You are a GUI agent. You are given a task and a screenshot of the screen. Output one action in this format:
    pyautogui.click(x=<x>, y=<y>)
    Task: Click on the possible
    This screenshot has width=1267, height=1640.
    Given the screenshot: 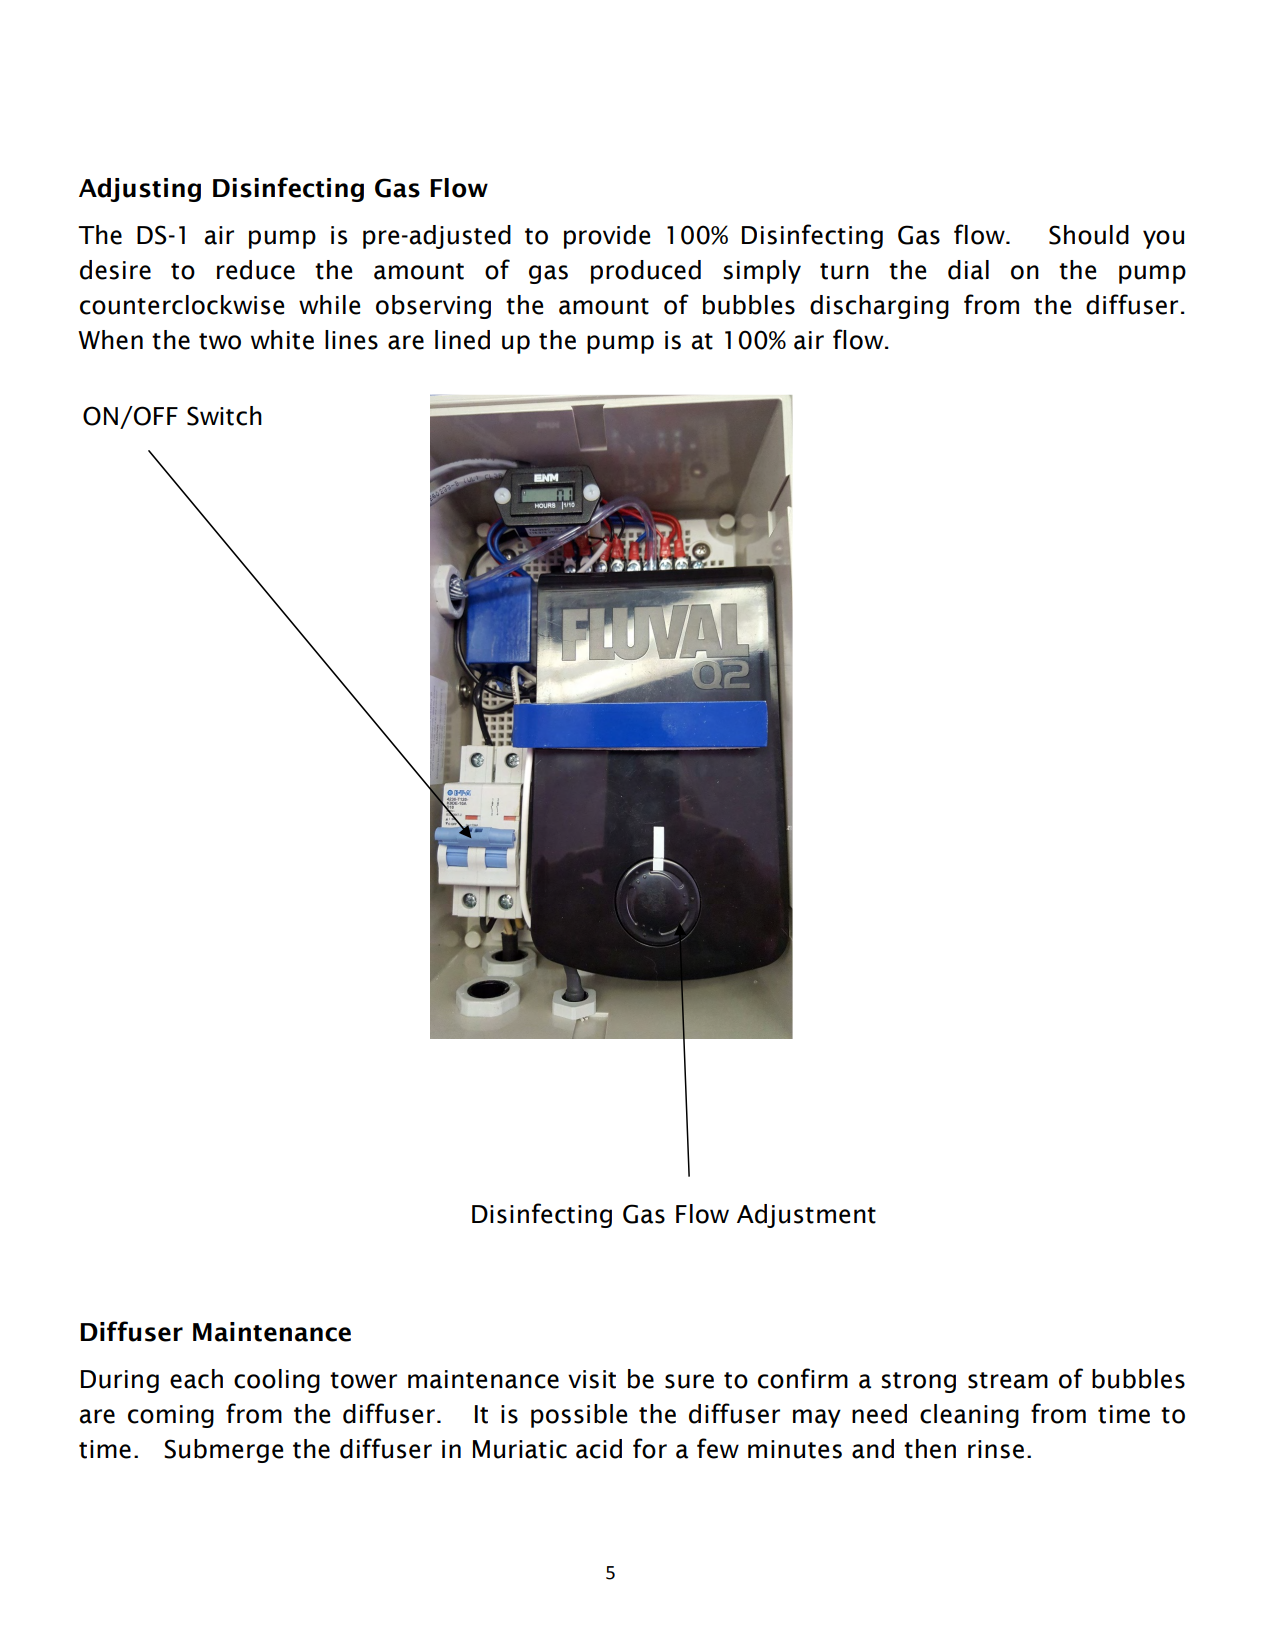 What is the action you would take?
    pyautogui.click(x=579, y=1416)
